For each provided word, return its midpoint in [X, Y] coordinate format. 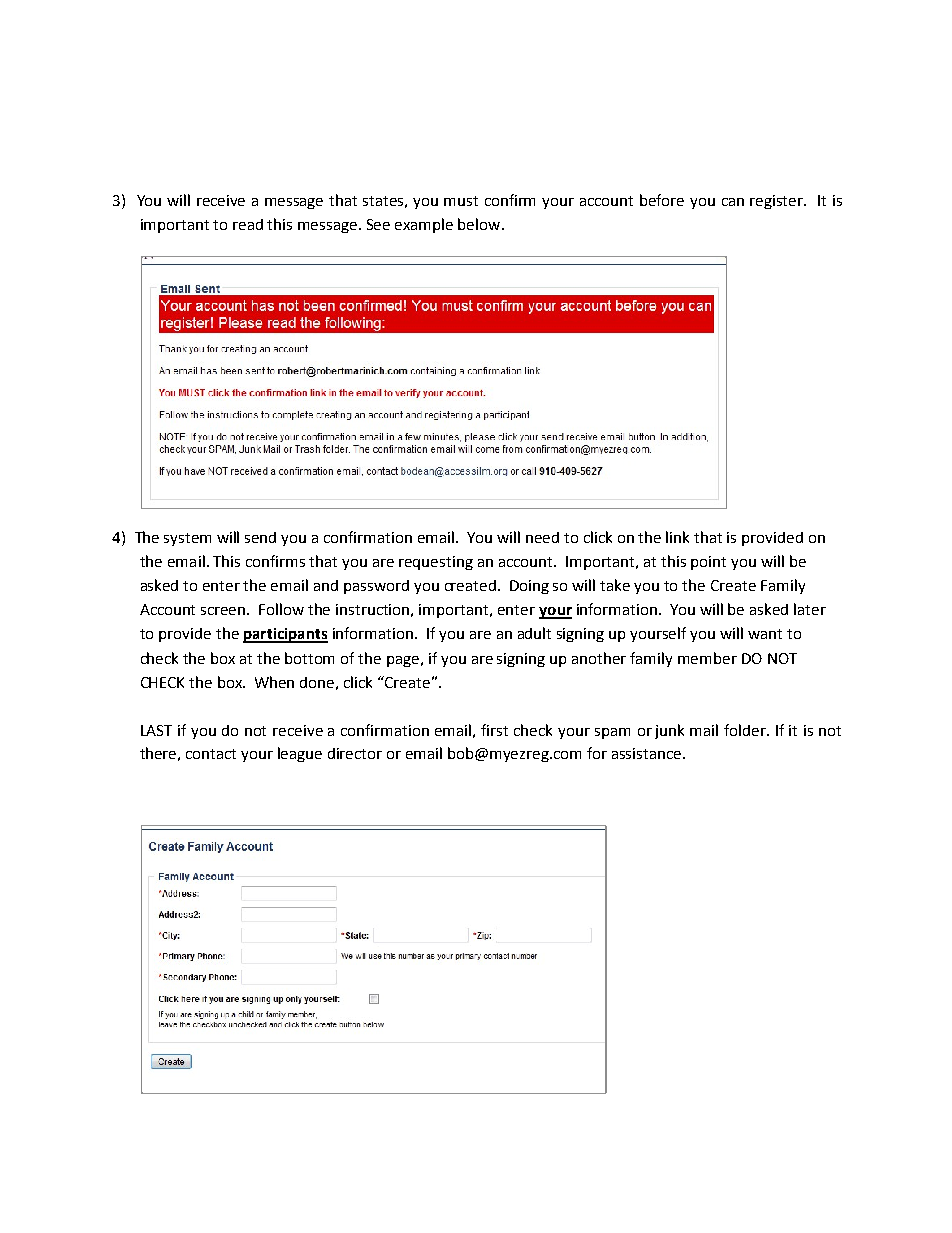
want [765, 634]
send [260, 537]
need [542, 537]
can [733, 202]
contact [211, 754]
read [248, 224]
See [378, 224]
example [424, 225]
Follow [281, 609]
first [494, 730]
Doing [529, 587]
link [677, 537]
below [480, 224]
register [778, 202]
